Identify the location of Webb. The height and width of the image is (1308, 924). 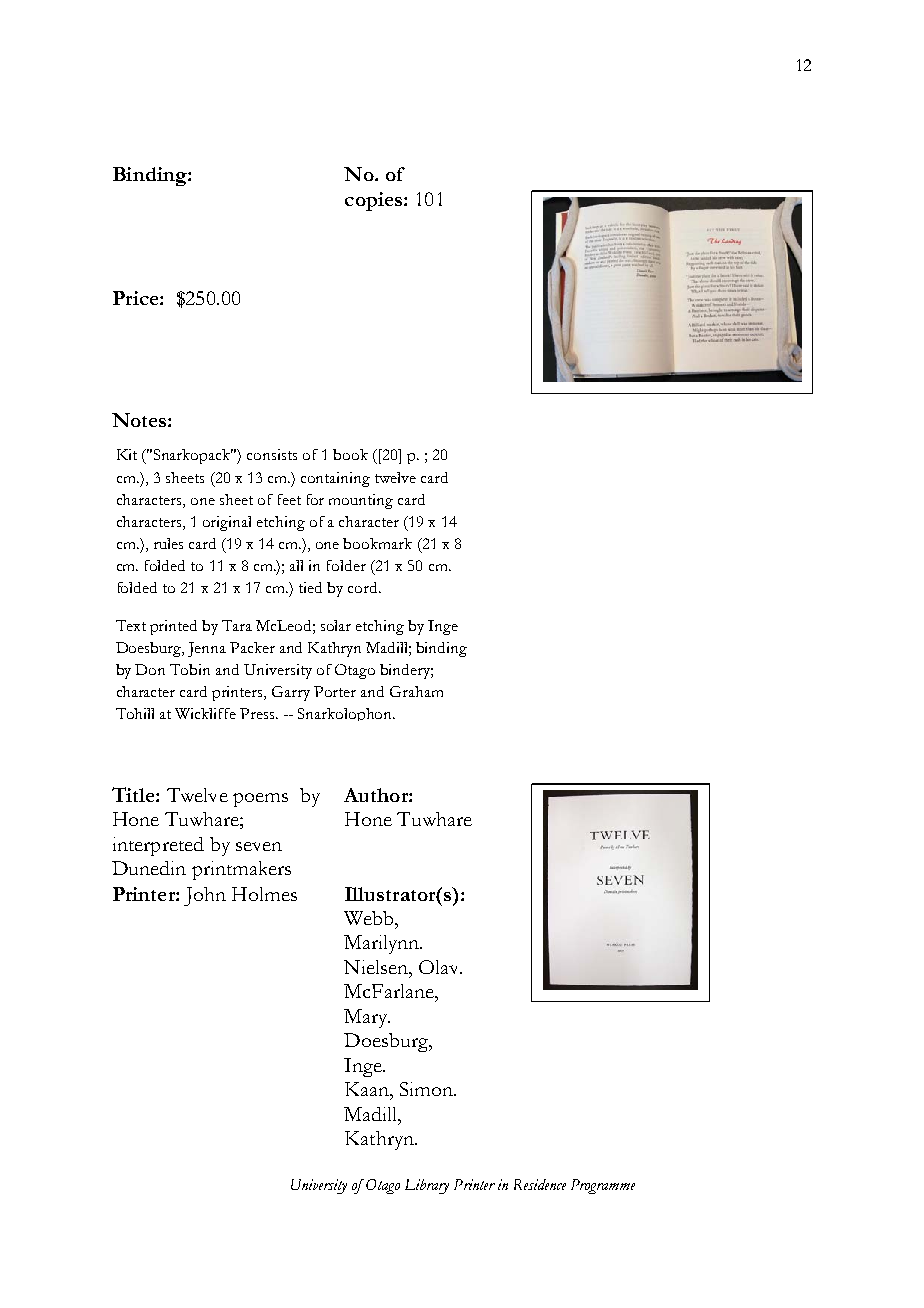
(370, 918).
